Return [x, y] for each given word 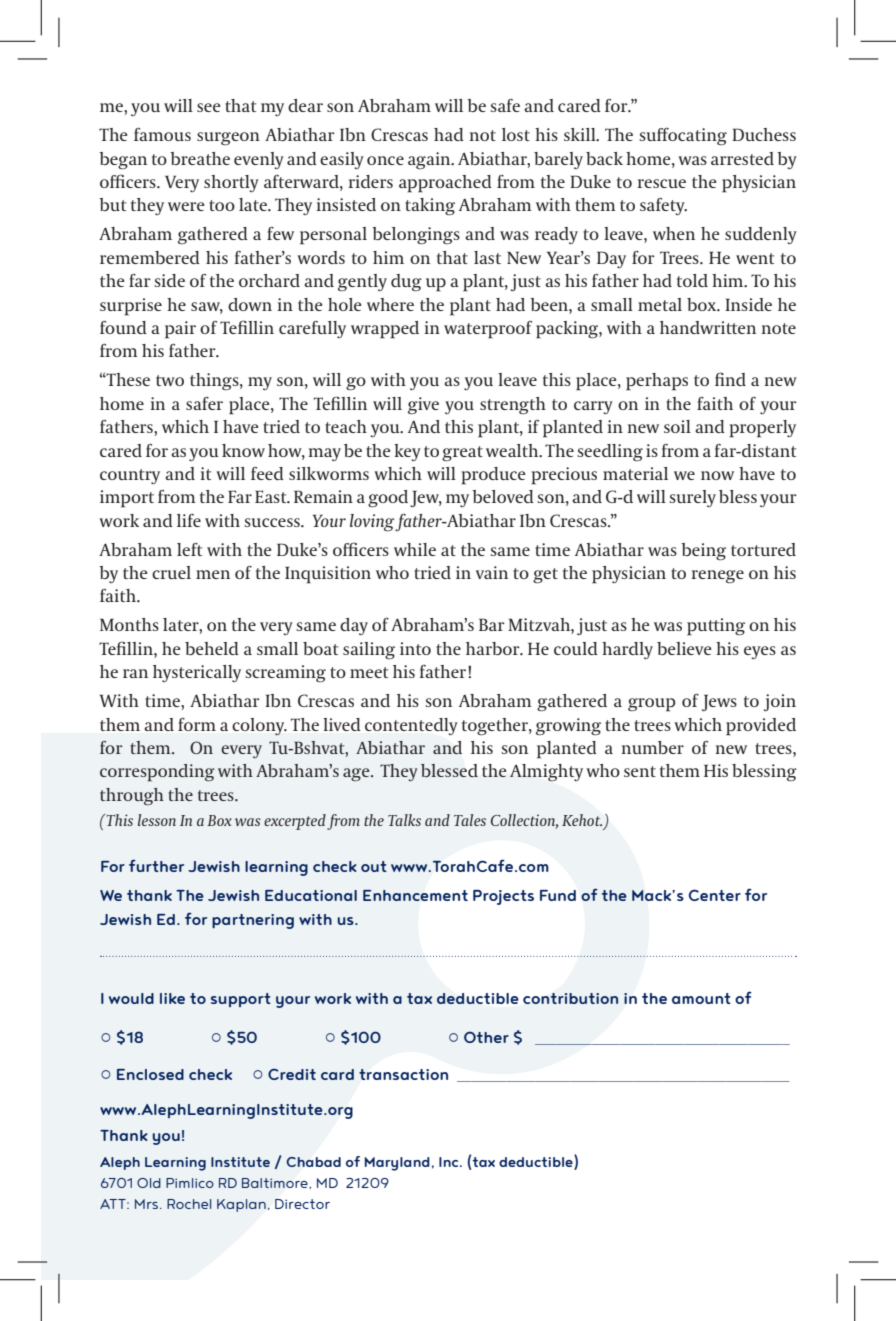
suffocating [683, 137]
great [462, 454]
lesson [157, 820]
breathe [200, 158]
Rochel [189, 1204]
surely [692, 498]
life [189, 520]
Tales [470, 820]
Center [715, 895]
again [430, 161]
